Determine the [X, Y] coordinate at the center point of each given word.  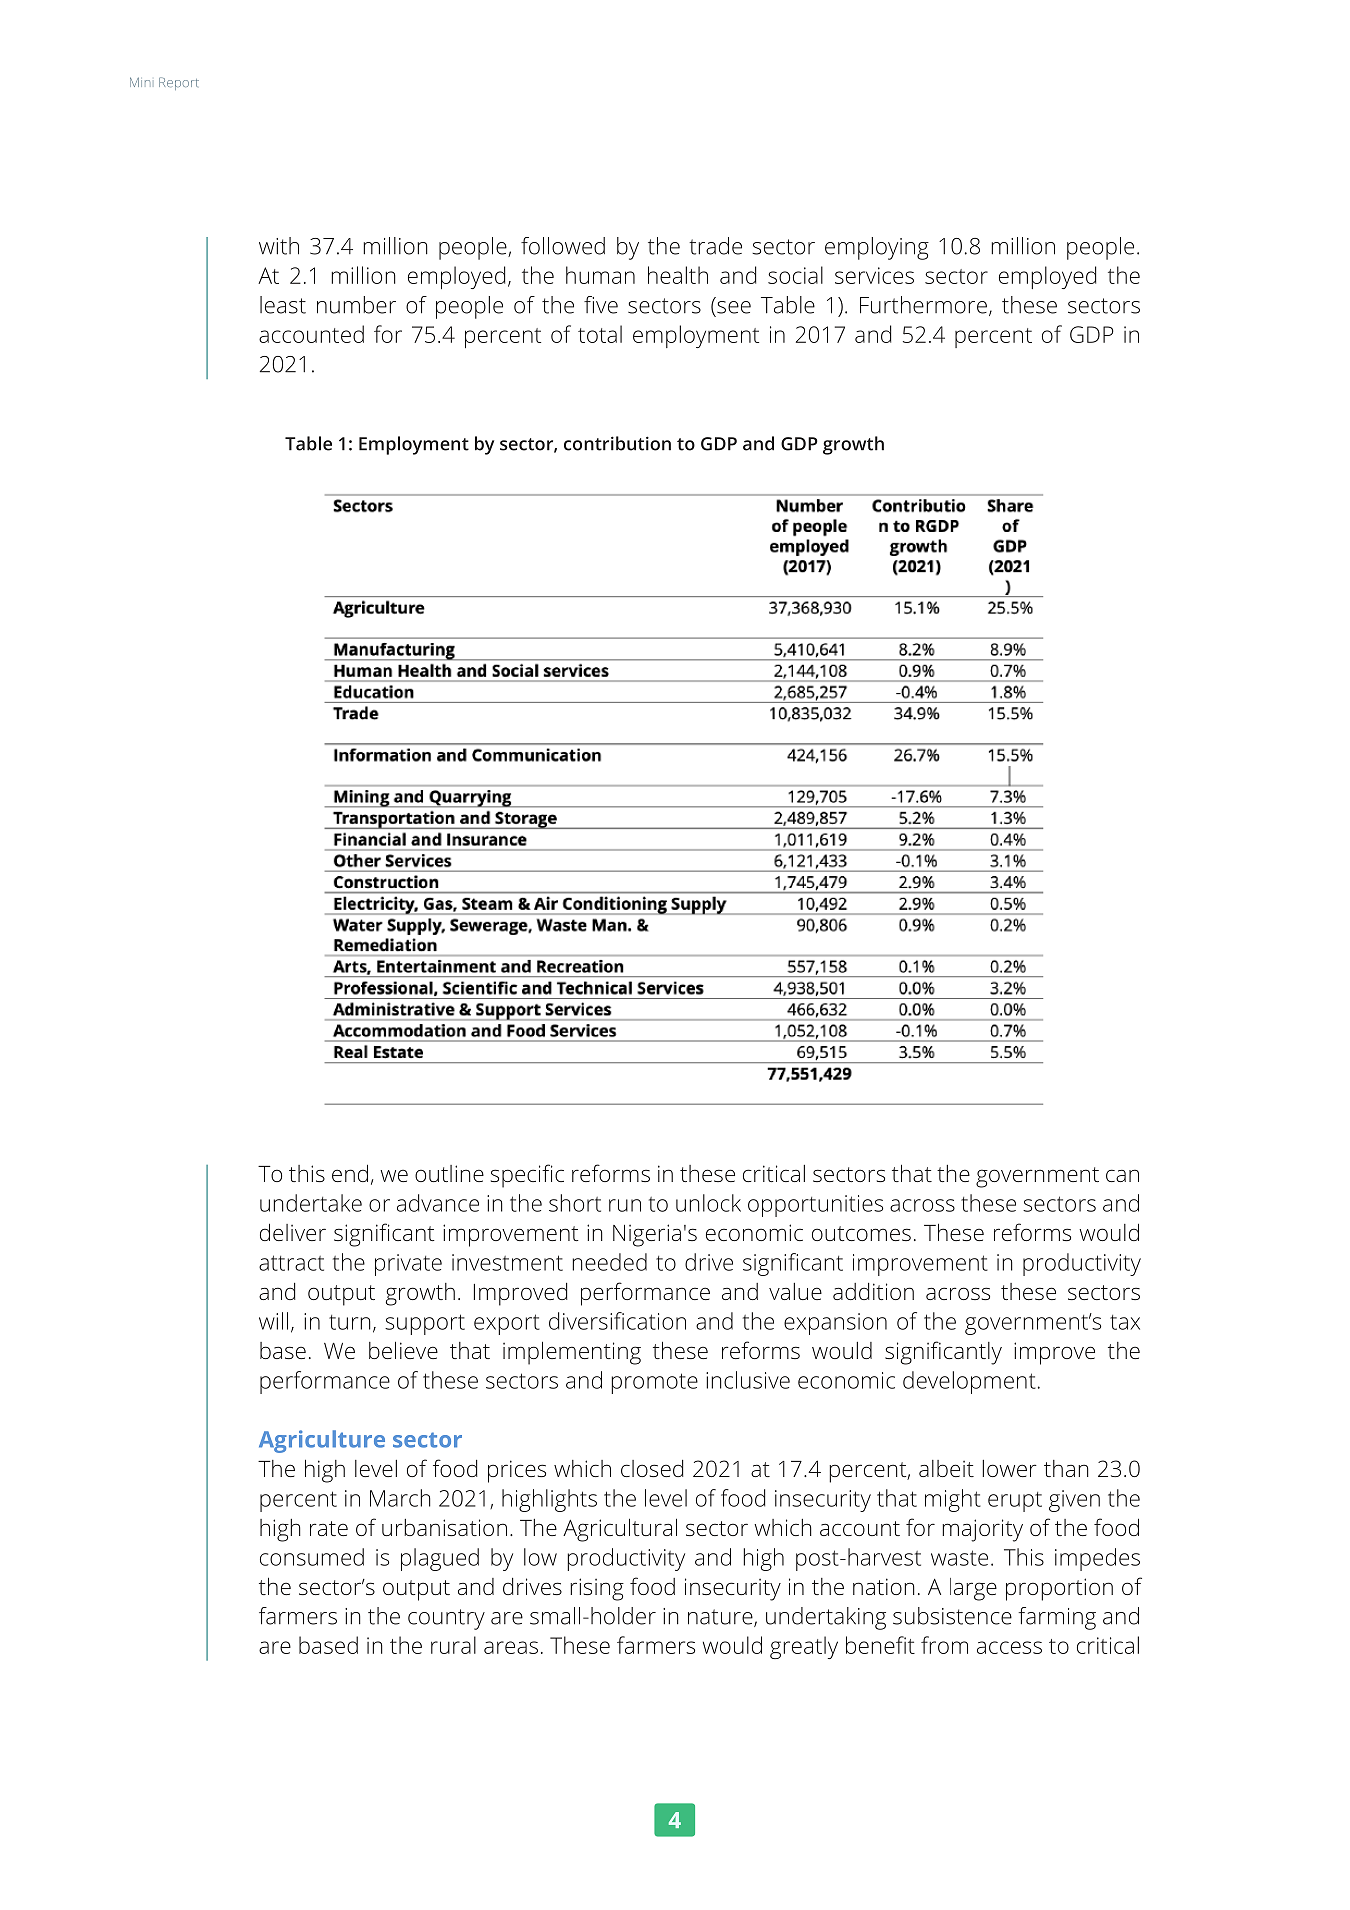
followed [563, 246]
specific [527, 1176]
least [283, 305]
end [350, 1173]
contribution [617, 443]
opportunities [815, 1206]
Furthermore [923, 305]
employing [877, 248]
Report [179, 83]
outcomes [861, 1233]
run [625, 1205]
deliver [293, 1232]
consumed [312, 1557]
